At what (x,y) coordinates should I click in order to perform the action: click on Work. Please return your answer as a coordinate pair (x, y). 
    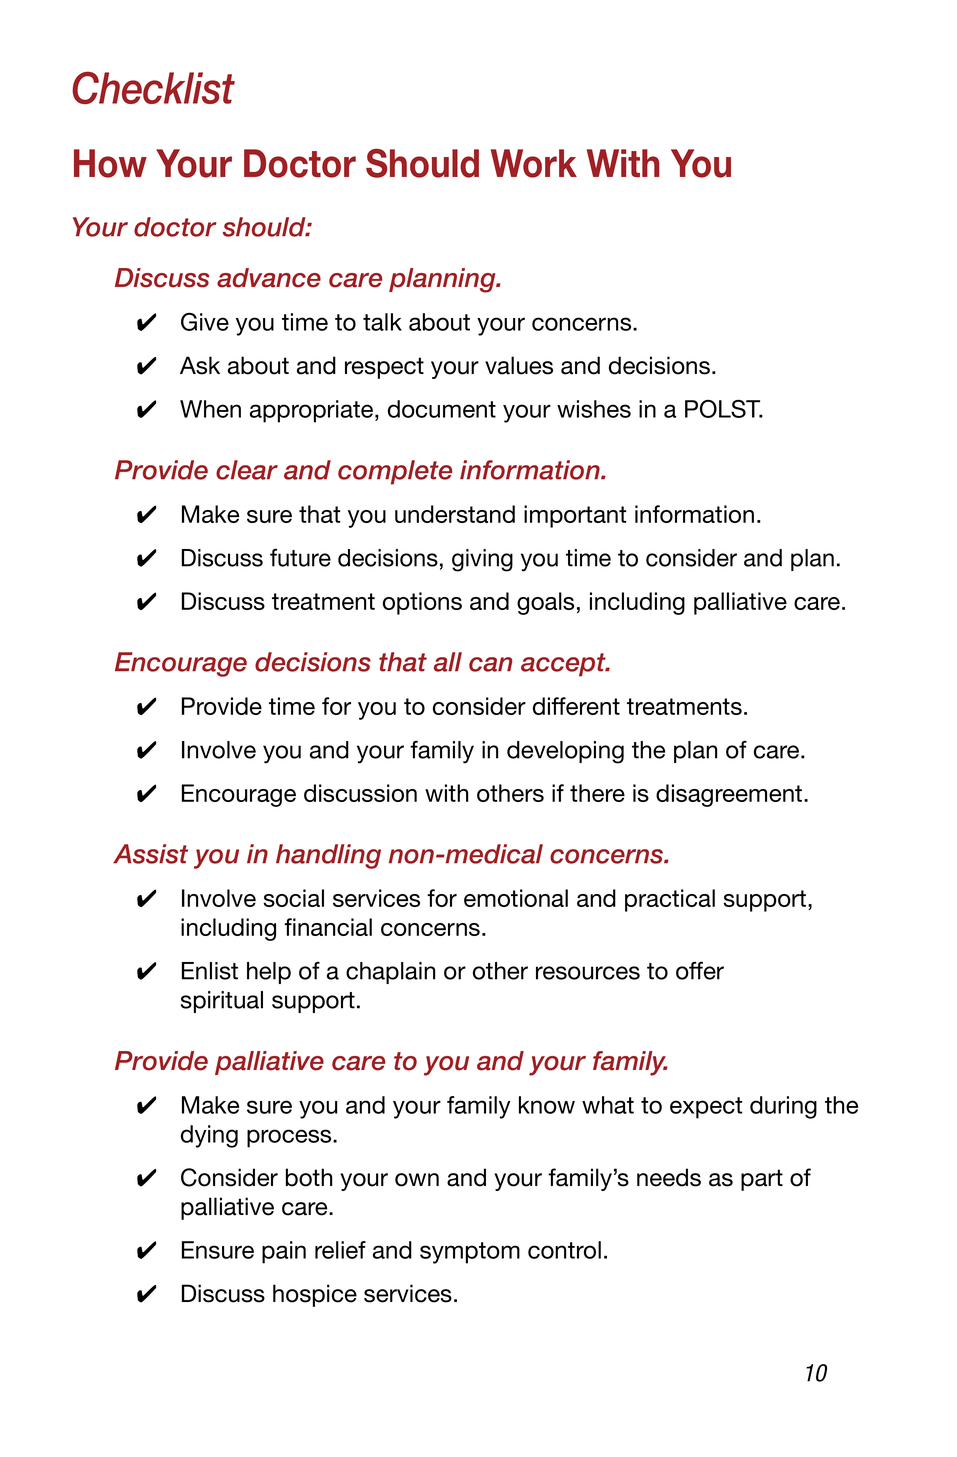
    Looking at the image, I should click on (534, 163).
